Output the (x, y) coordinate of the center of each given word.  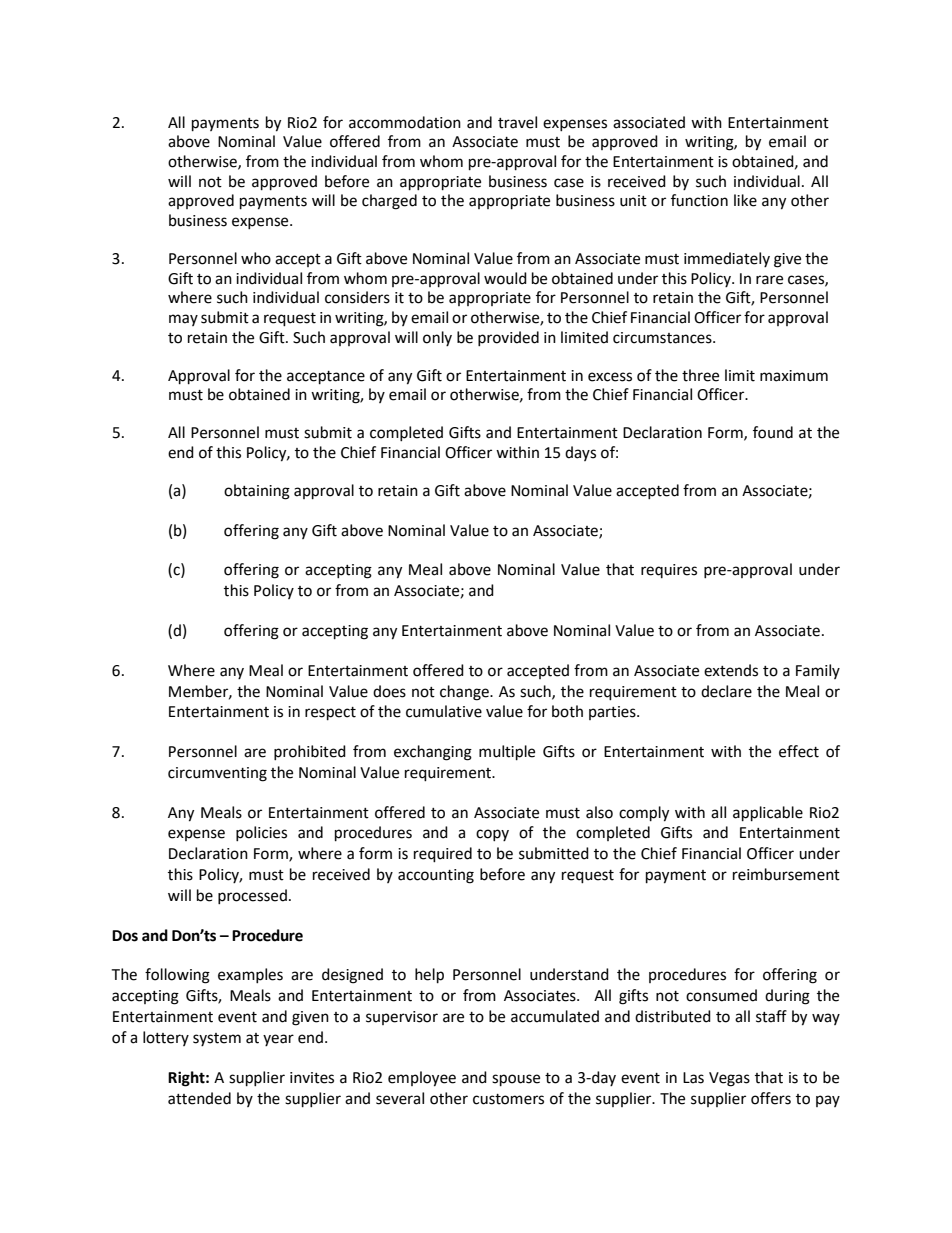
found (773, 432)
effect (799, 751)
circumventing (217, 774)
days (580, 453)
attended (199, 1098)
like (745, 200)
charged (389, 202)
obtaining (257, 492)
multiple (507, 753)
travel (517, 122)
